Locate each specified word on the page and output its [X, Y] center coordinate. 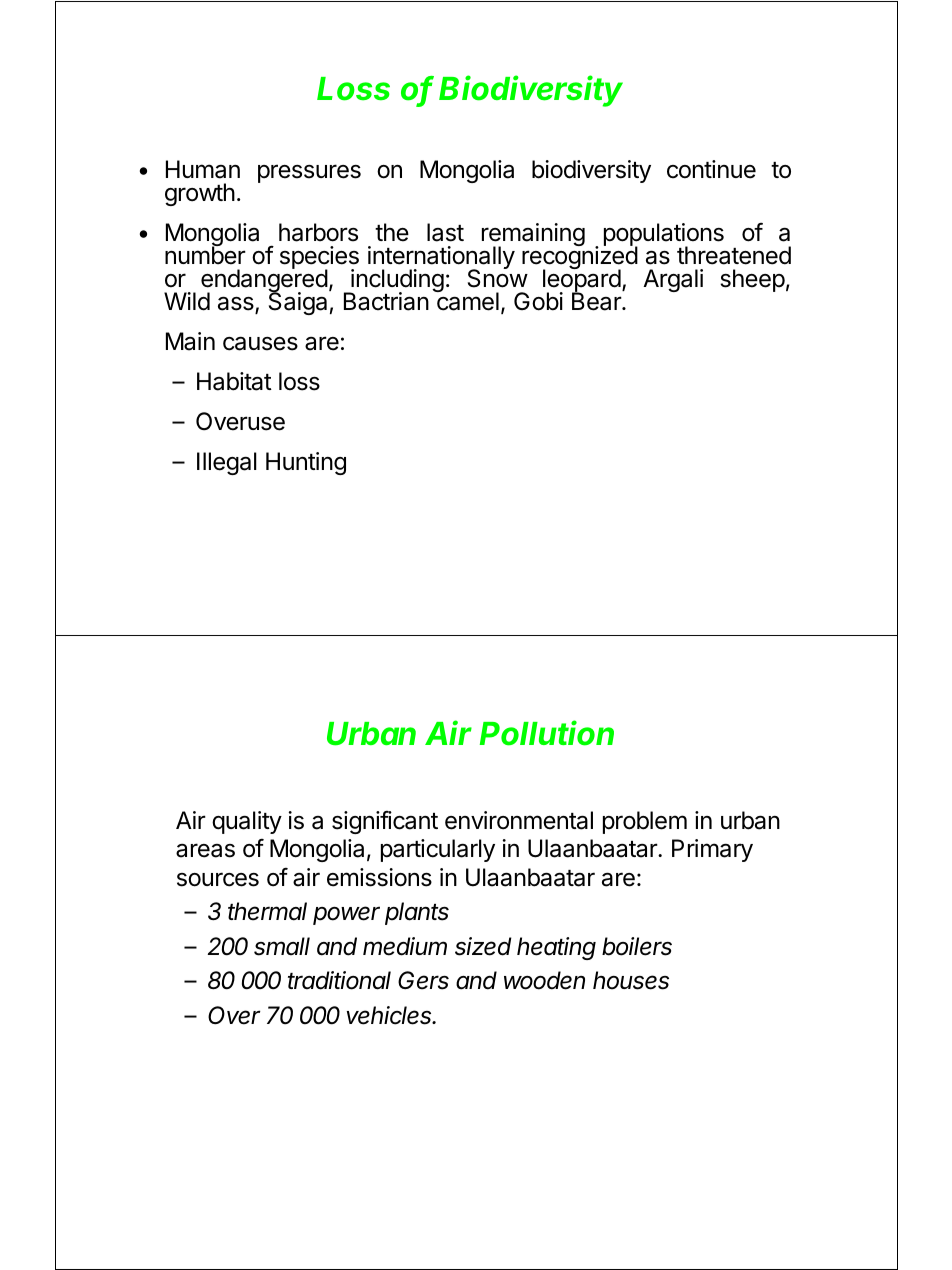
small [282, 946]
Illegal [227, 463]
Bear [597, 301]
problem [645, 822]
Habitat [234, 381]
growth [200, 194]
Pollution [547, 733]
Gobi [538, 301]
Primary [712, 850]
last [445, 232]
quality [247, 822]
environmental [519, 820]
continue [711, 169]
